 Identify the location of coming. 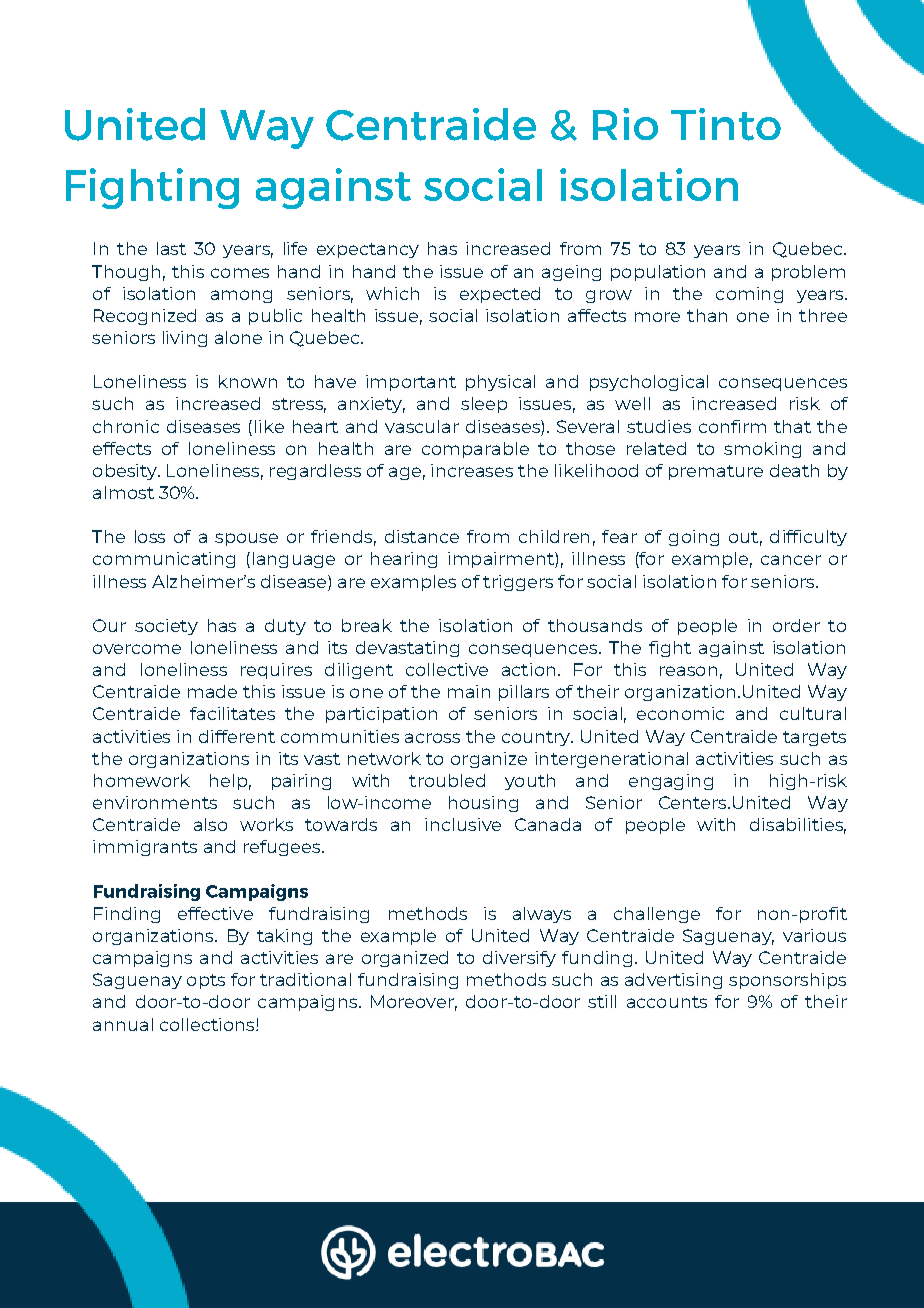
(749, 295).
